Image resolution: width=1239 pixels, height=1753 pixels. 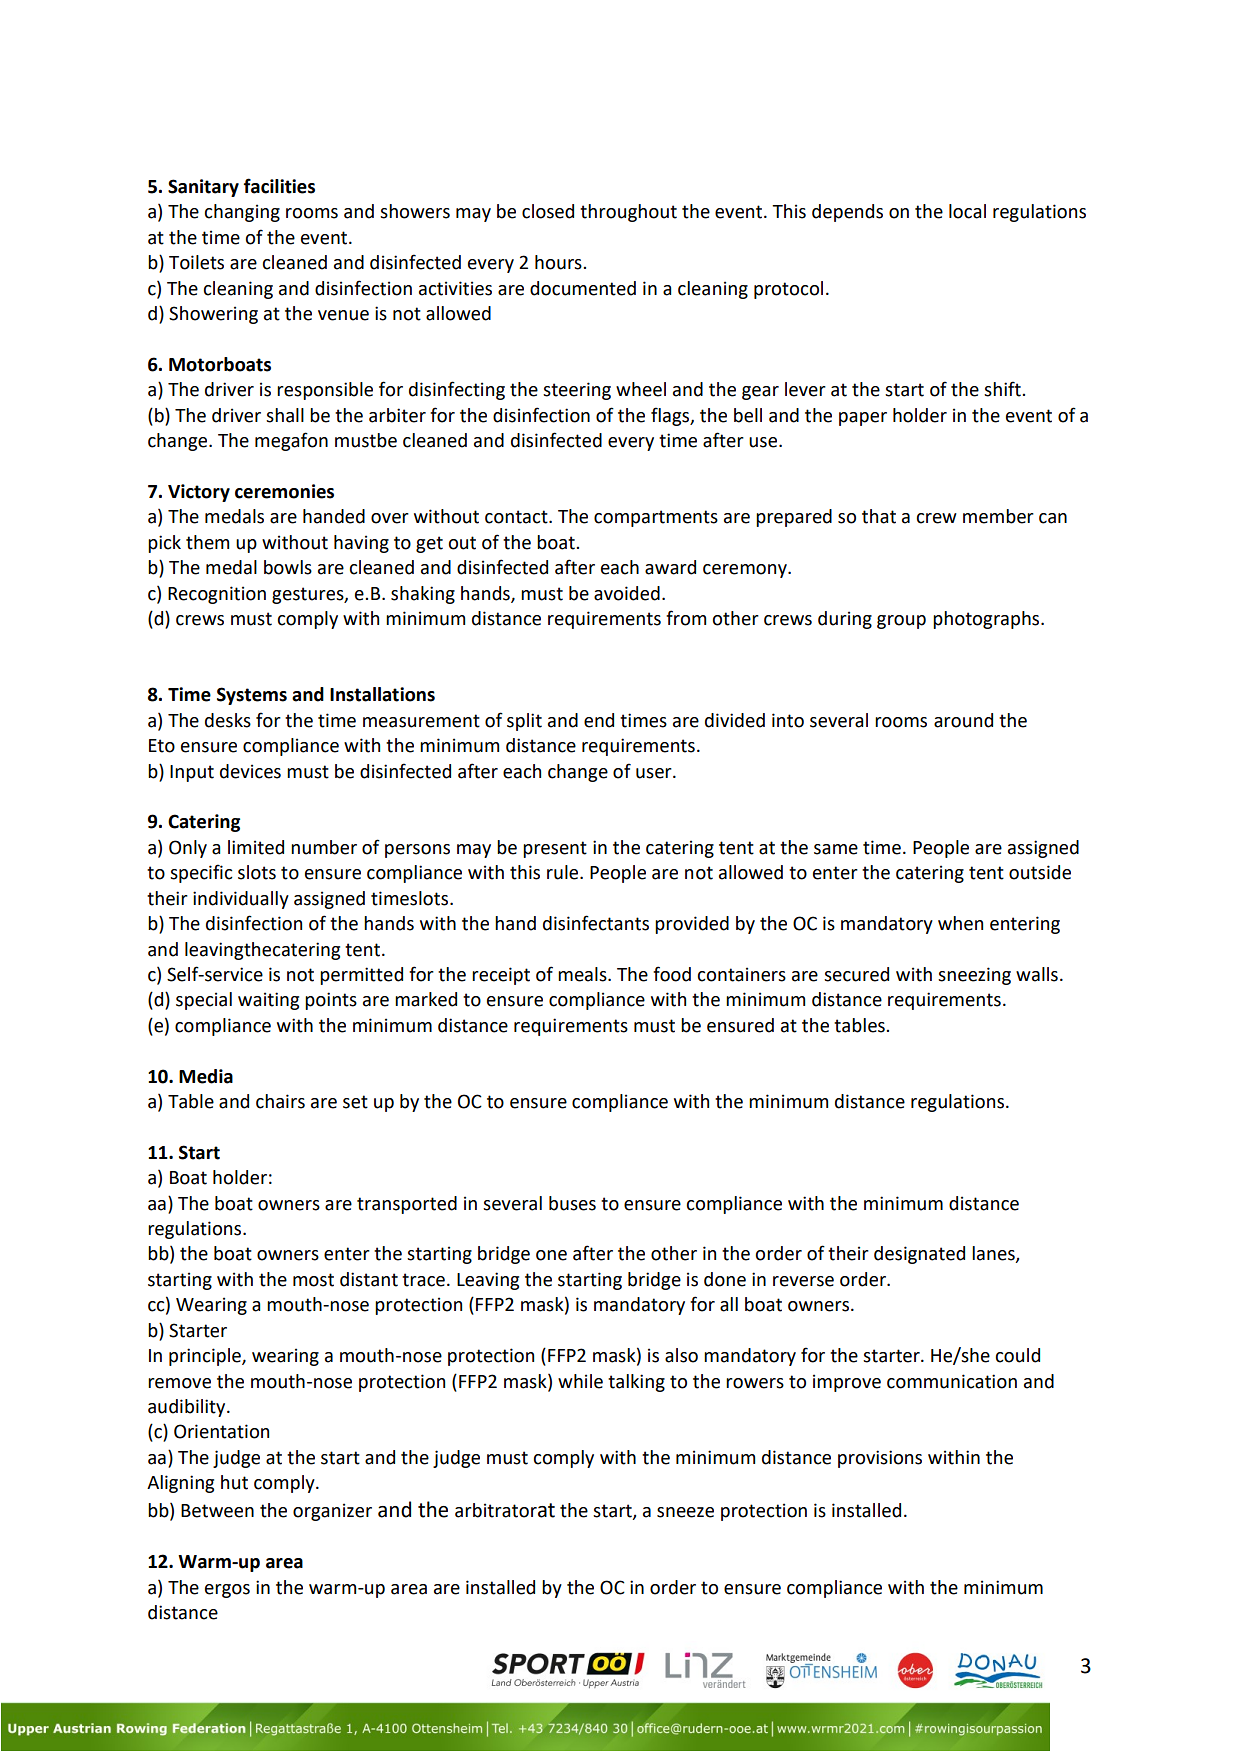 I want to click on when, so click(x=960, y=923).
